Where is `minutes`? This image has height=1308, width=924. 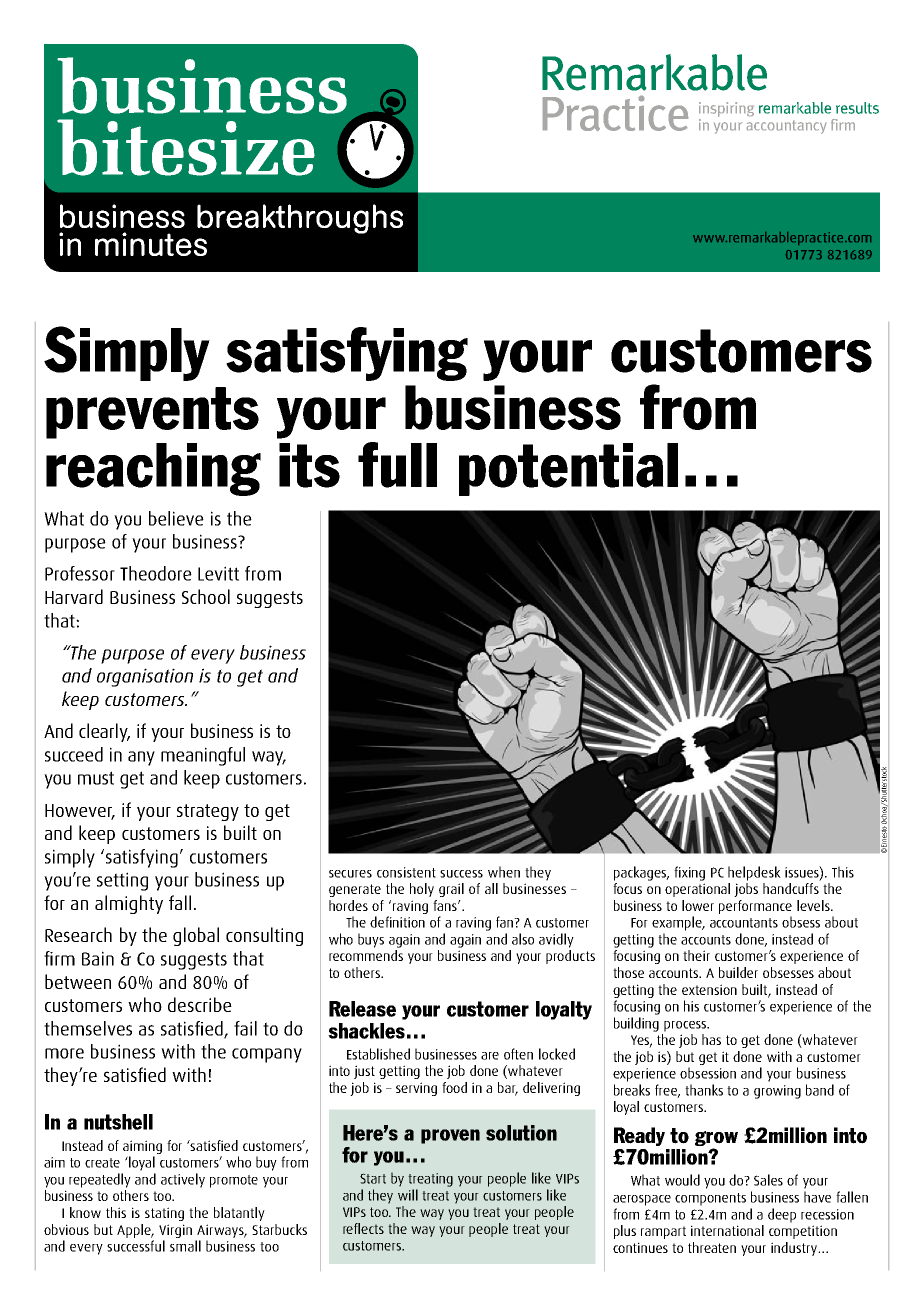
minutes is located at coordinates (151, 244).
